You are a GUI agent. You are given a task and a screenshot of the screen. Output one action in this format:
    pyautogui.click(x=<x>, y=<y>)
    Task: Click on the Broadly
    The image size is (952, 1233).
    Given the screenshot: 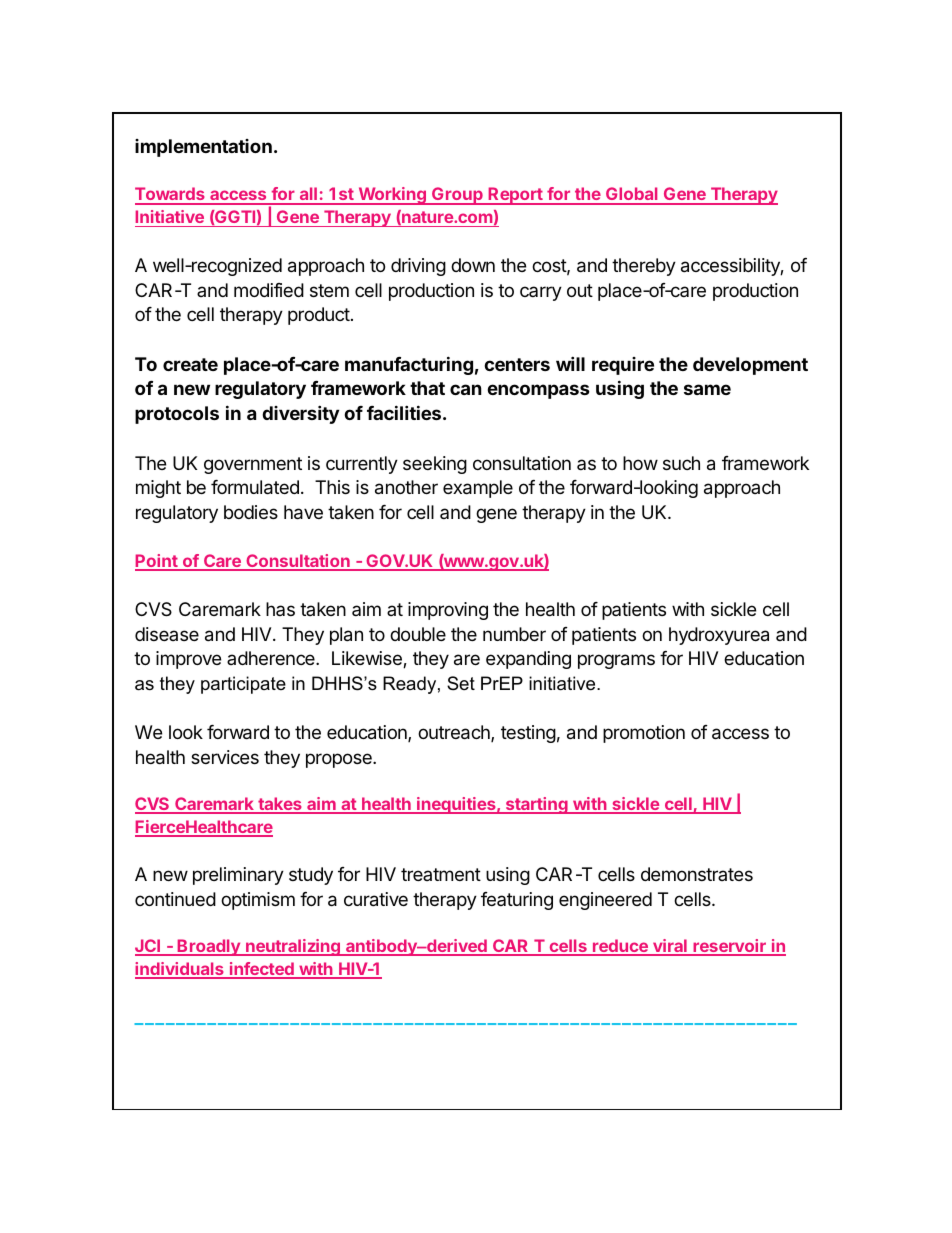 What is the action you would take?
    pyautogui.click(x=208, y=947)
